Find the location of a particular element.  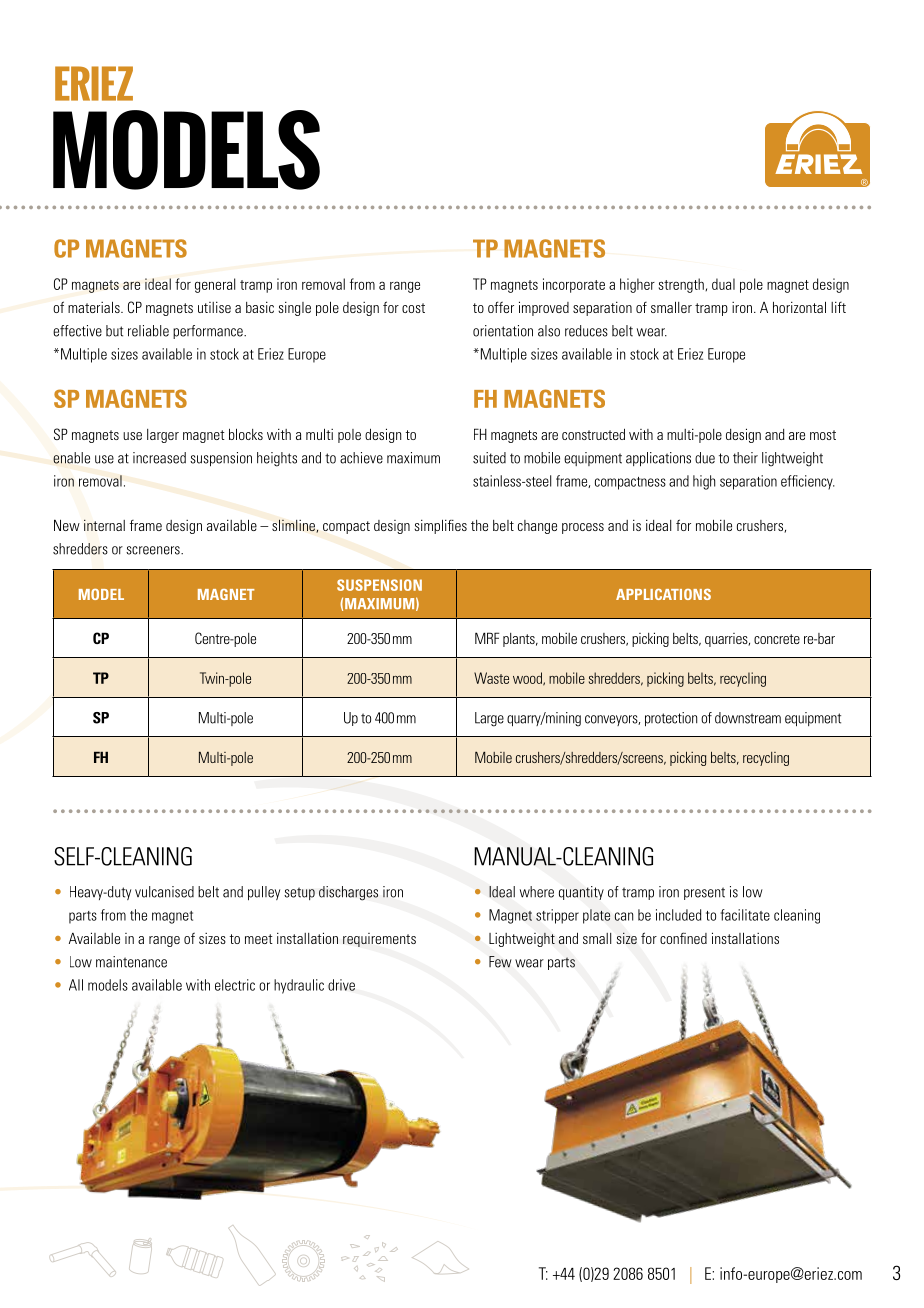

dual is located at coordinates (723, 284).
